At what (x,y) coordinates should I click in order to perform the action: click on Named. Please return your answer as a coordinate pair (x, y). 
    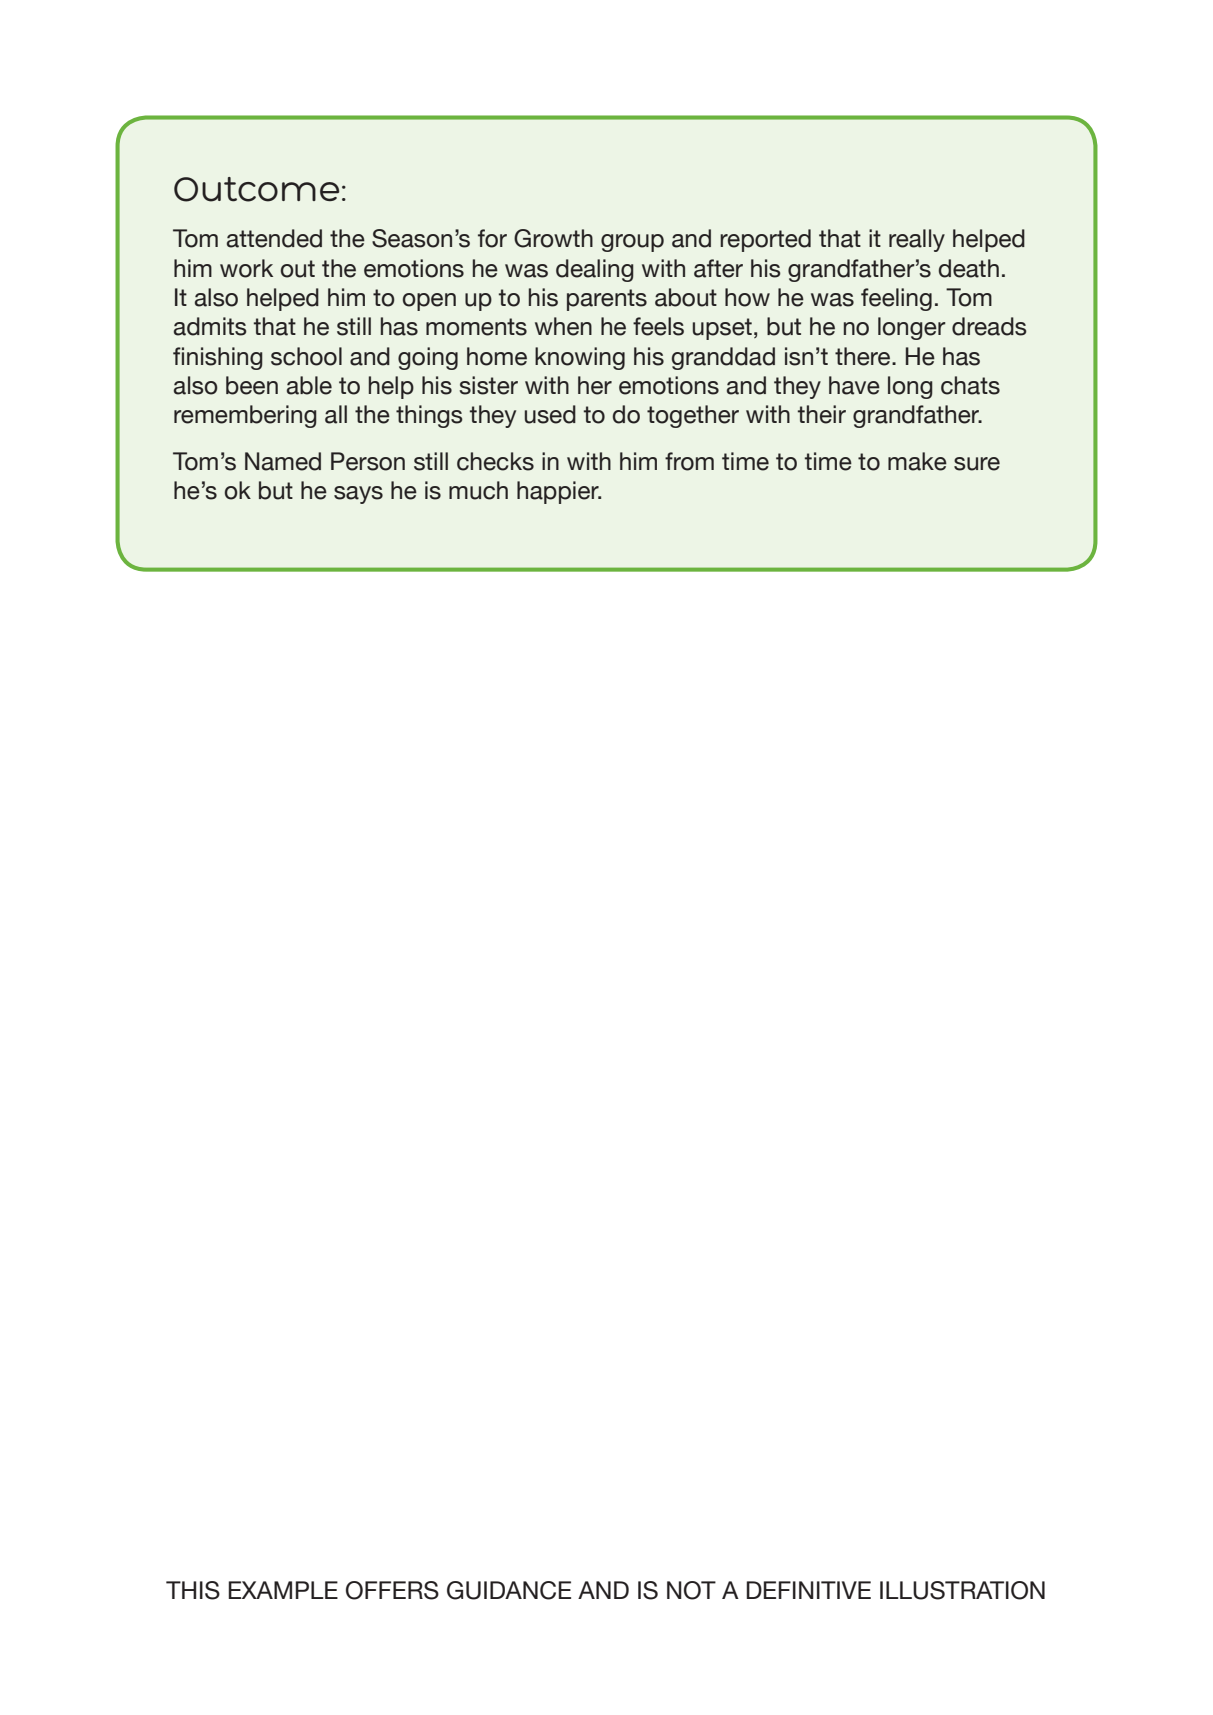
    Looking at the image, I should click on (283, 461).
